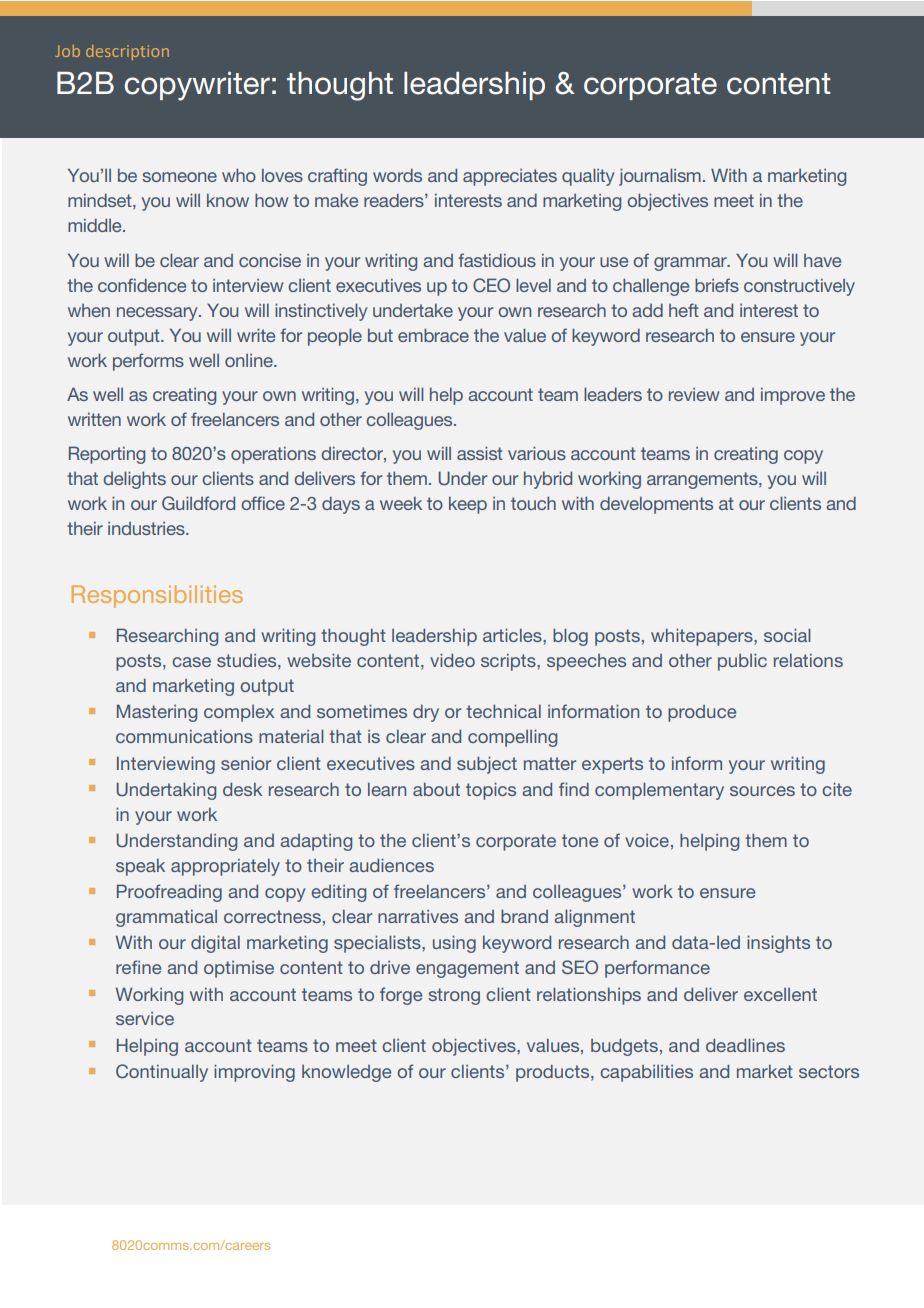 The image size is (924, 1308). What do you see at coordinates (145, 1018) in the document?
I see `service` at bounding box center [145, 1018].
